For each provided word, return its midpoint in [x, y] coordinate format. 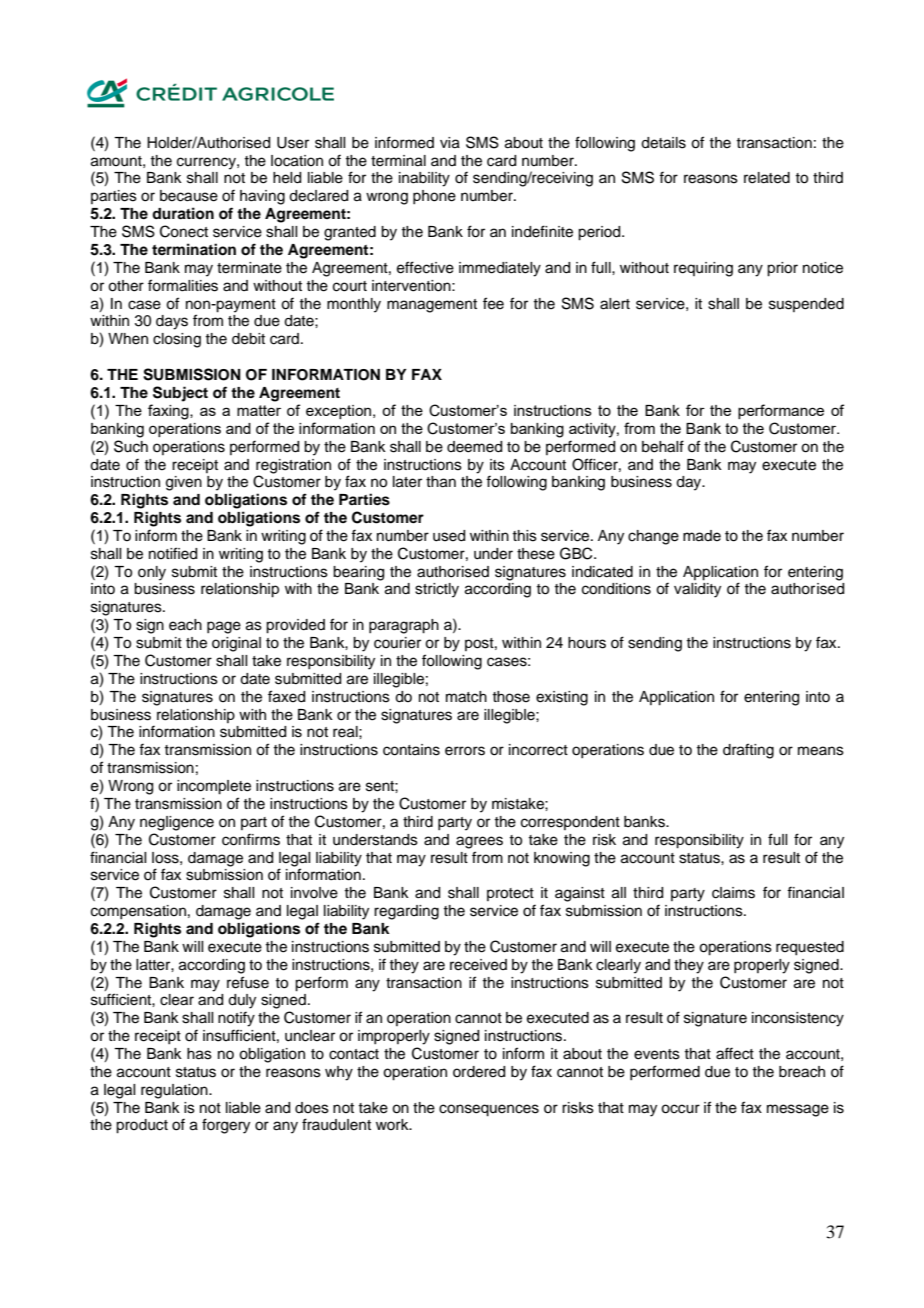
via [450, 143]
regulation [175, 1091]
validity [697, 590]
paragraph [404, 626]
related [767, 178]
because [189, 196]
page [224, 627]
